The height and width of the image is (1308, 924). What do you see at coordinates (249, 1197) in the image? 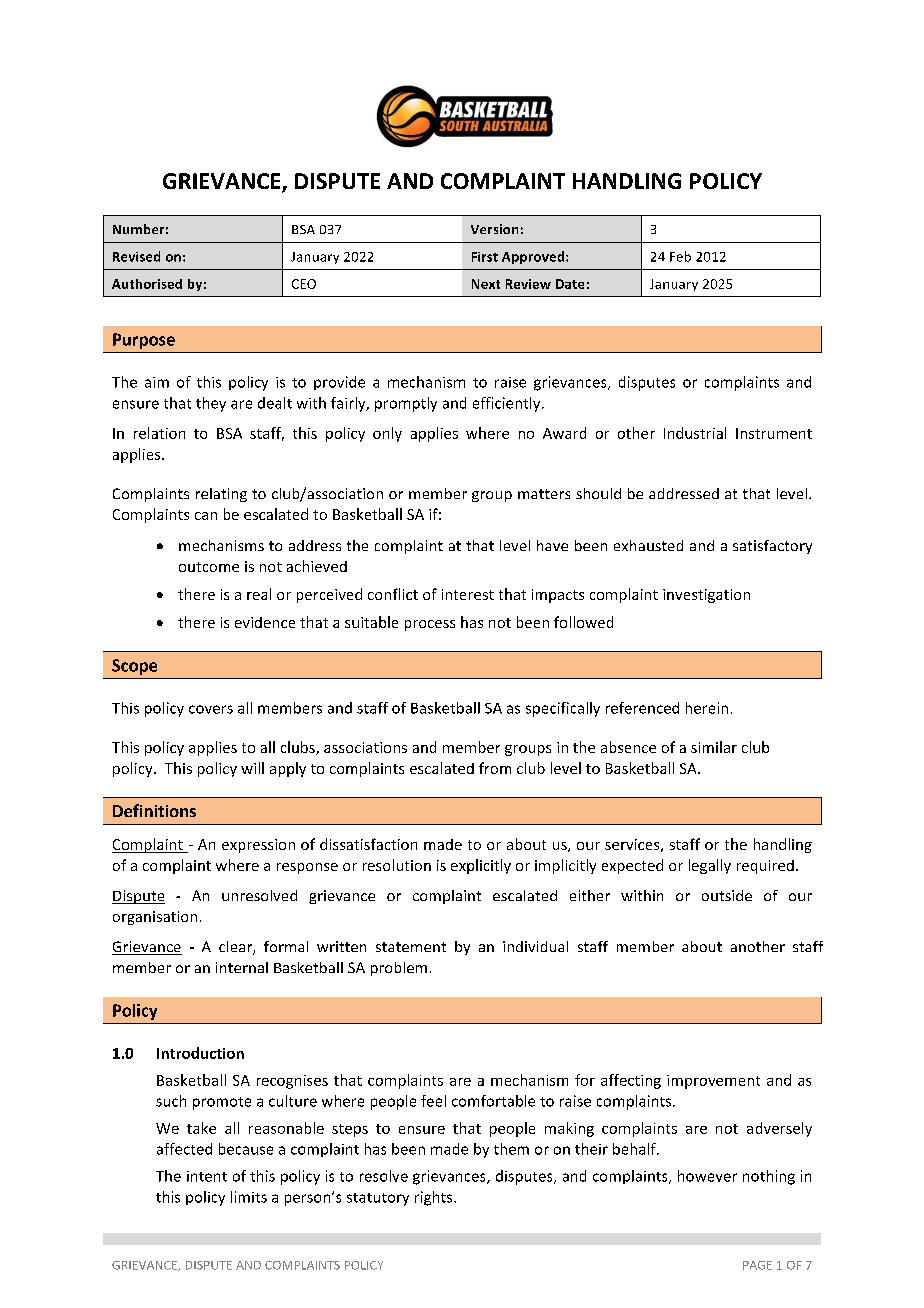
I see `limits` at bounding box center [249, 1197].
